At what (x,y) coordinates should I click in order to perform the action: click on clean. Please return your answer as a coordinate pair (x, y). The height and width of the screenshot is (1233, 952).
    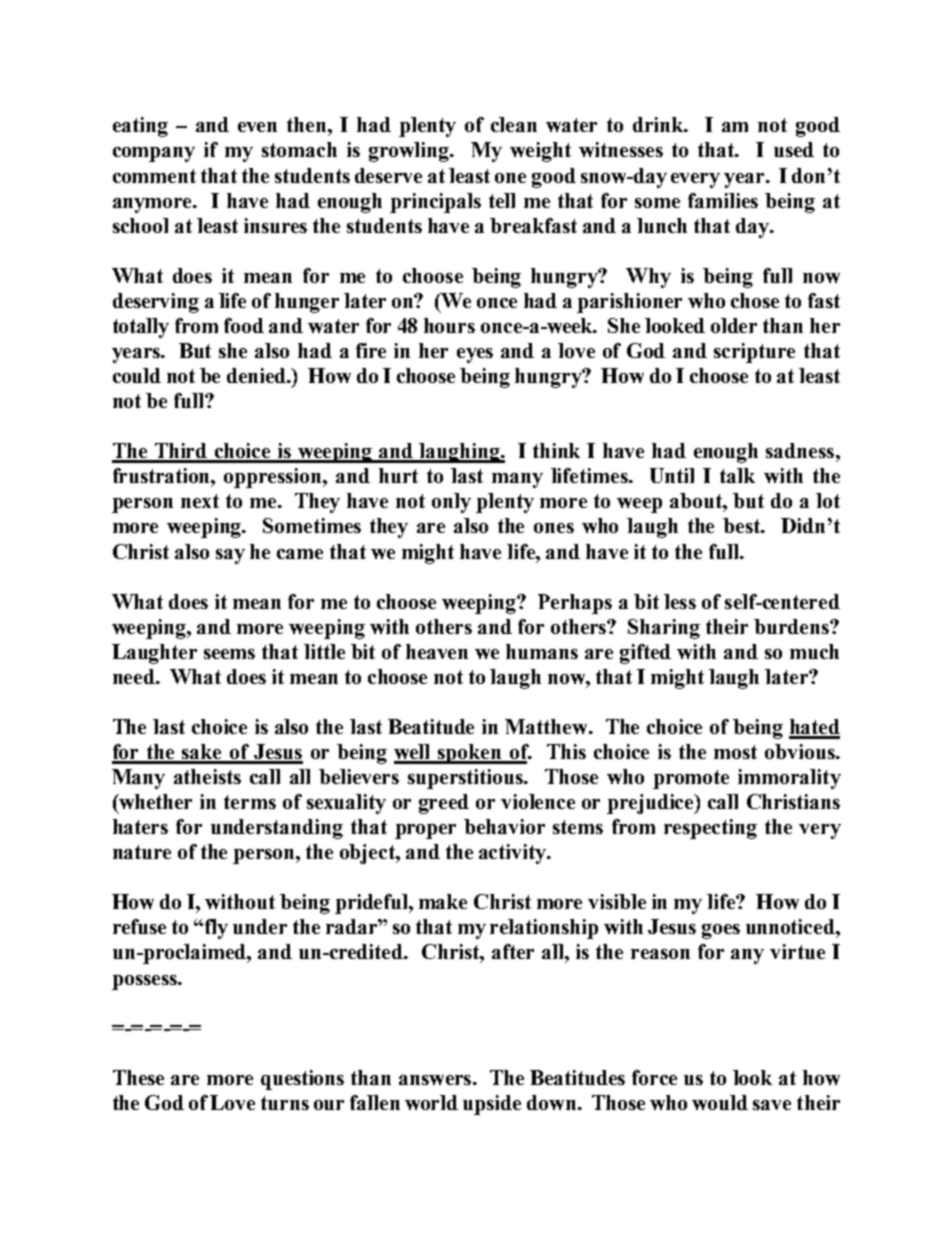
    Looking at the image, I should click on (514, 124).
